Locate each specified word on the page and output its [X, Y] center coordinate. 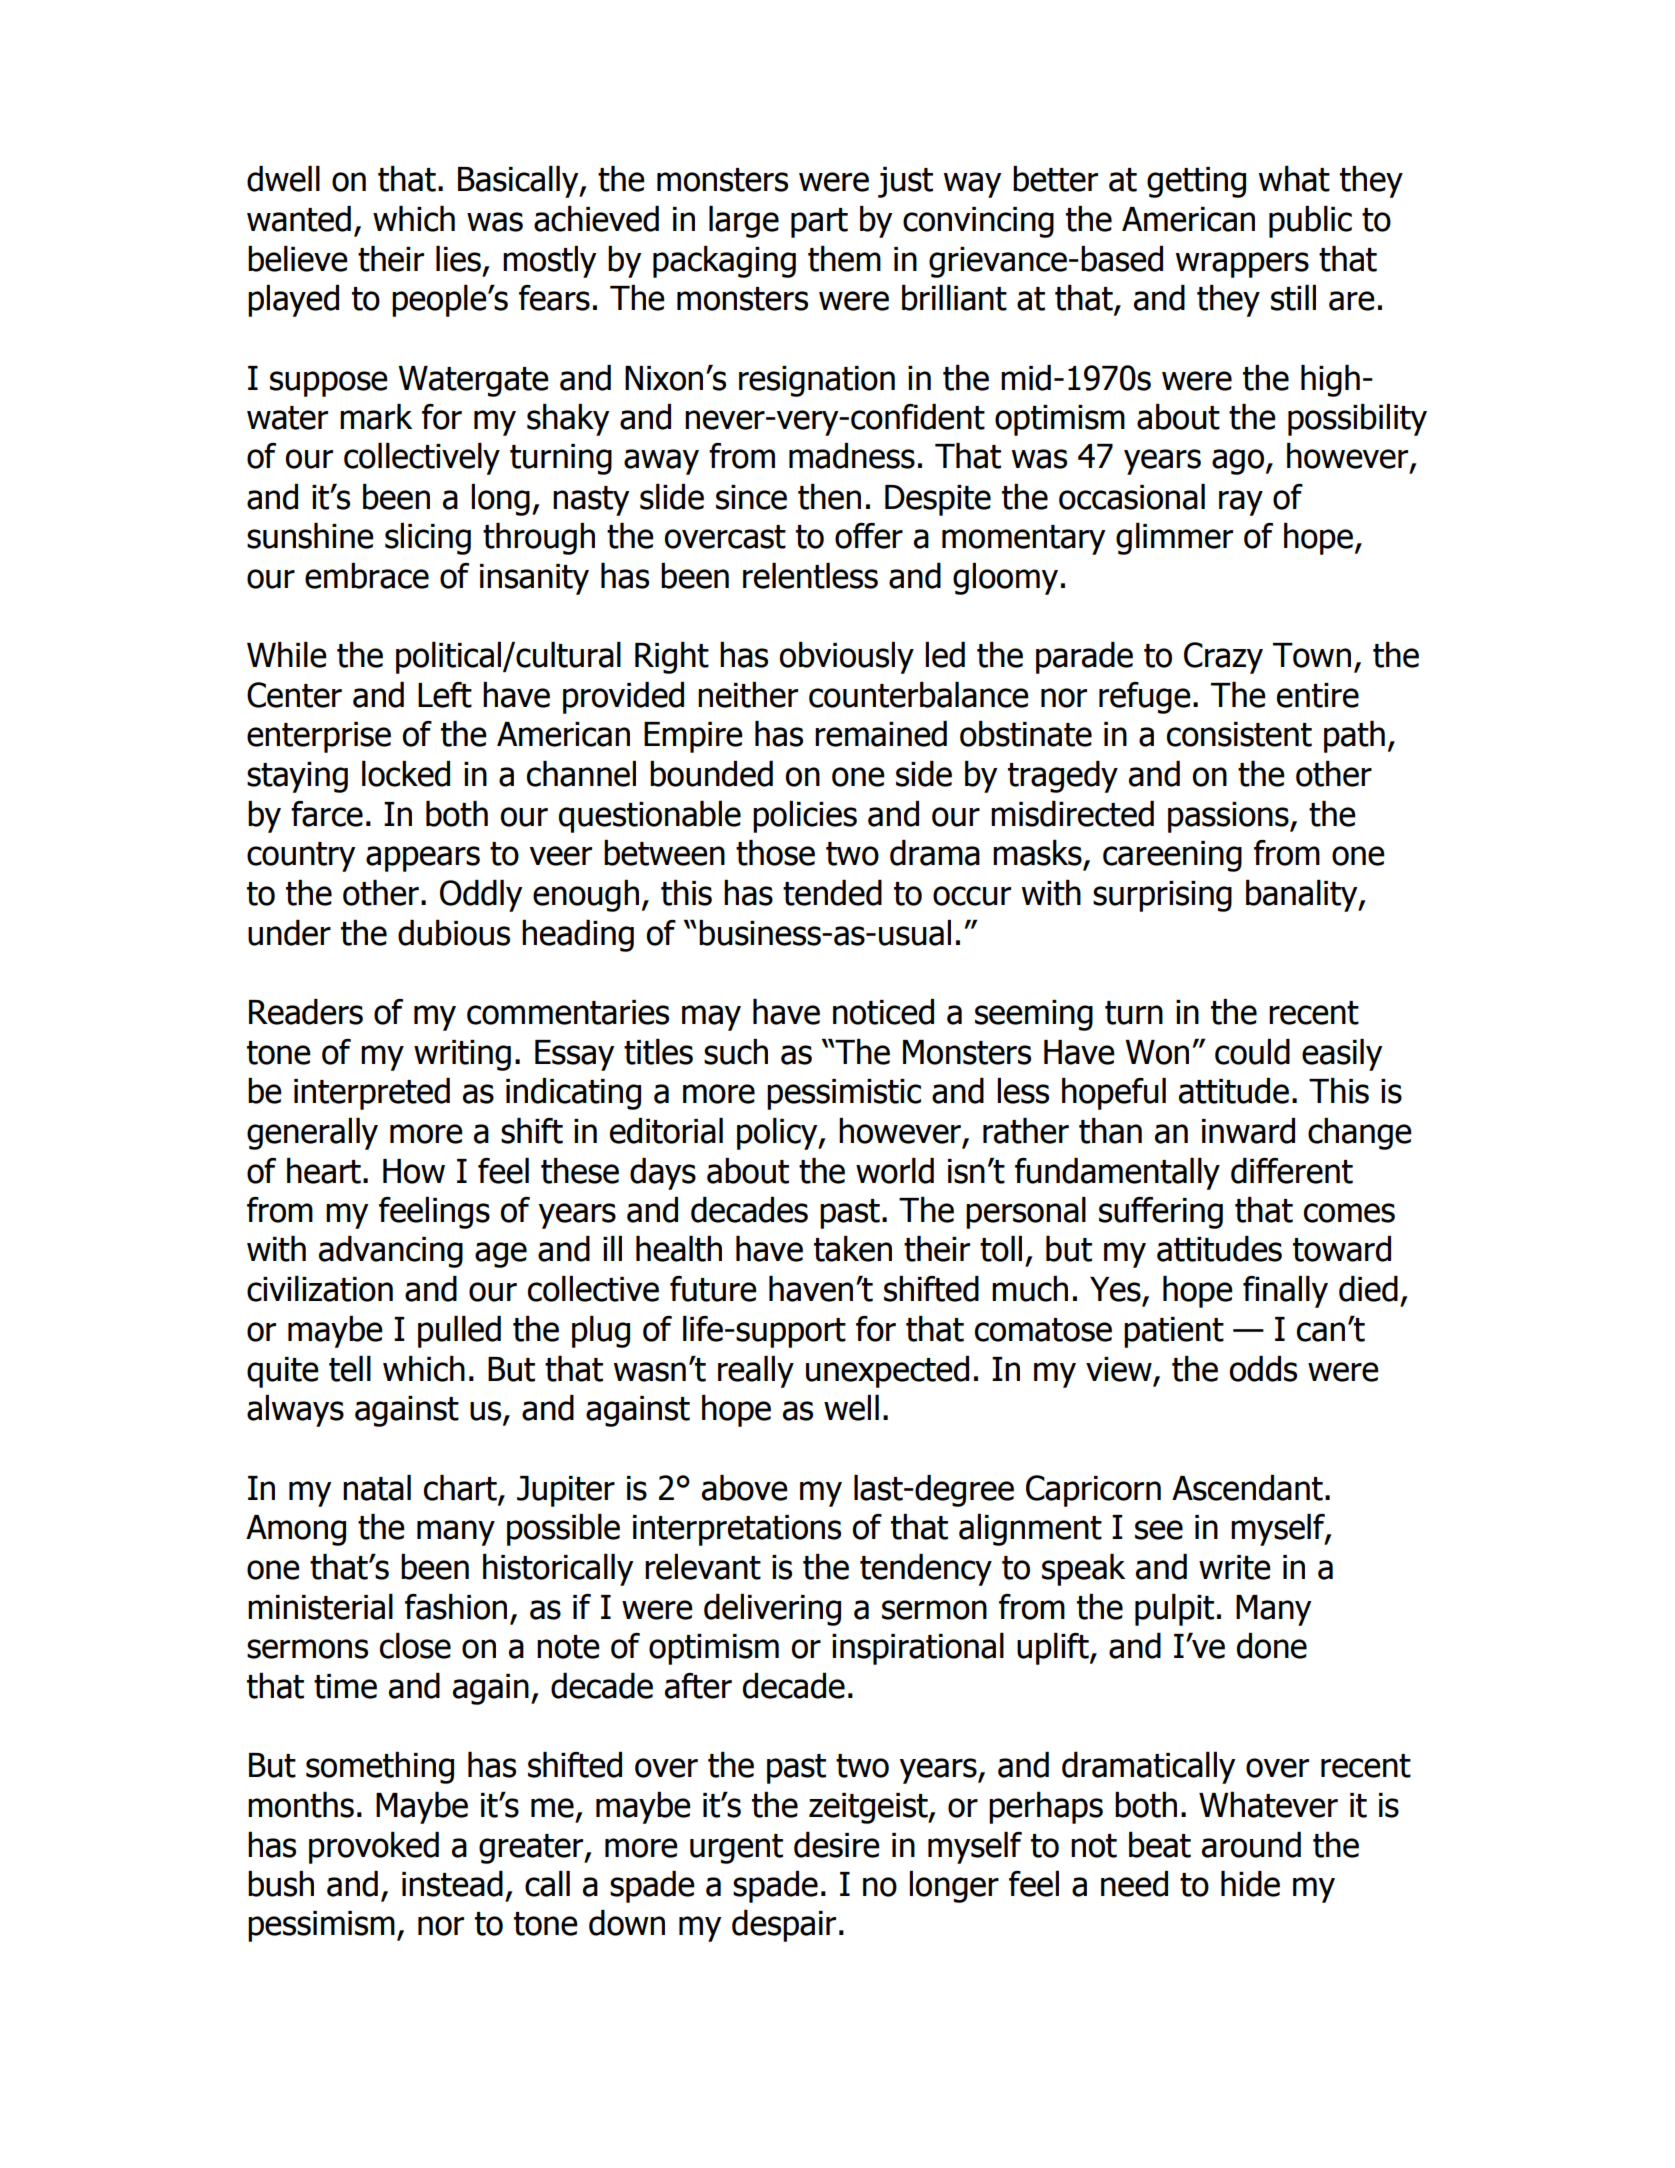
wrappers [1242, 265]
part [819, 223]
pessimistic [844, 1094]
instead [452, 1884]
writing [462, 1055]
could [1252, 1052]
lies [458, 259]
